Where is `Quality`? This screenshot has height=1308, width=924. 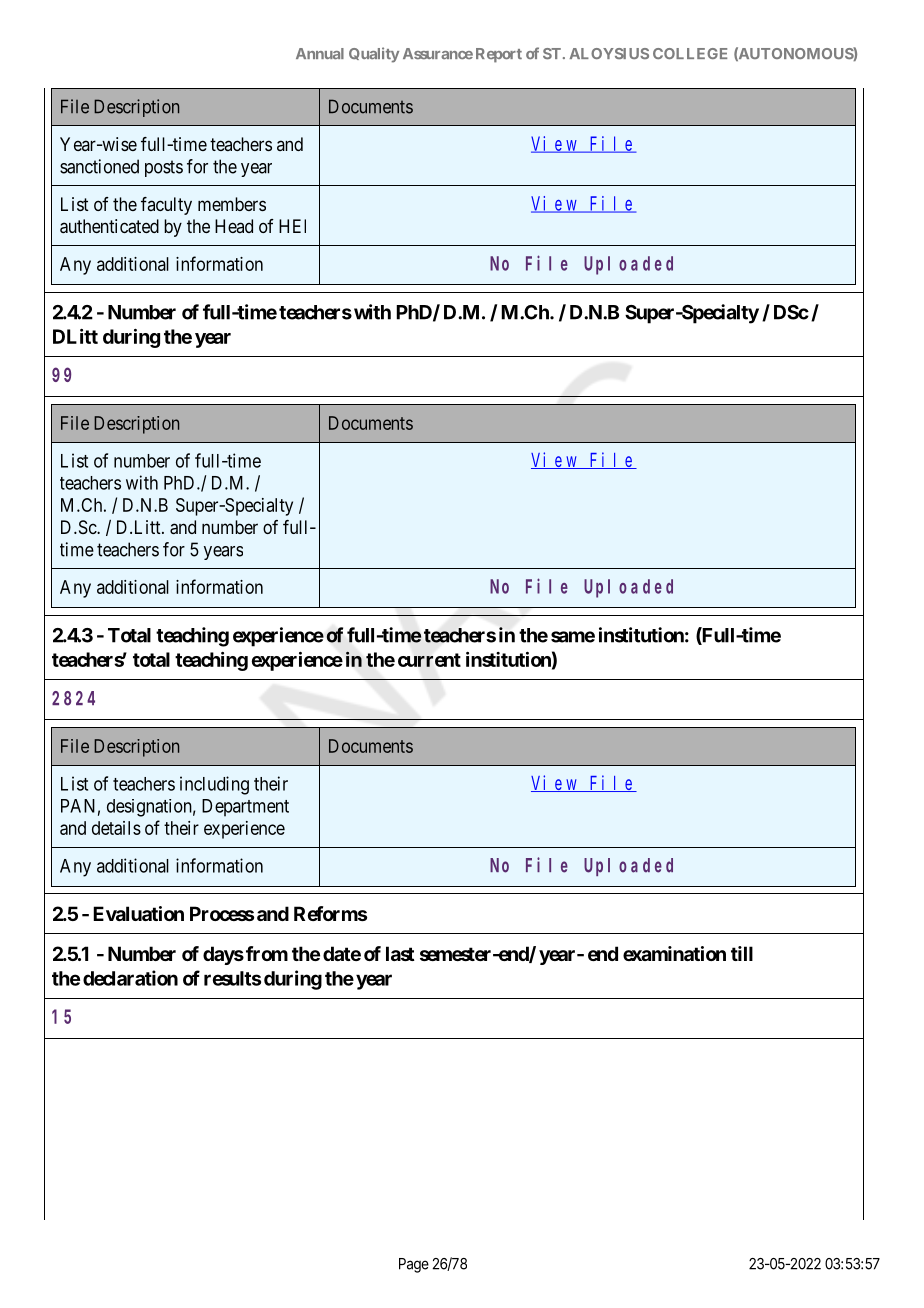
Quality is located at coordinates (374, 55).
